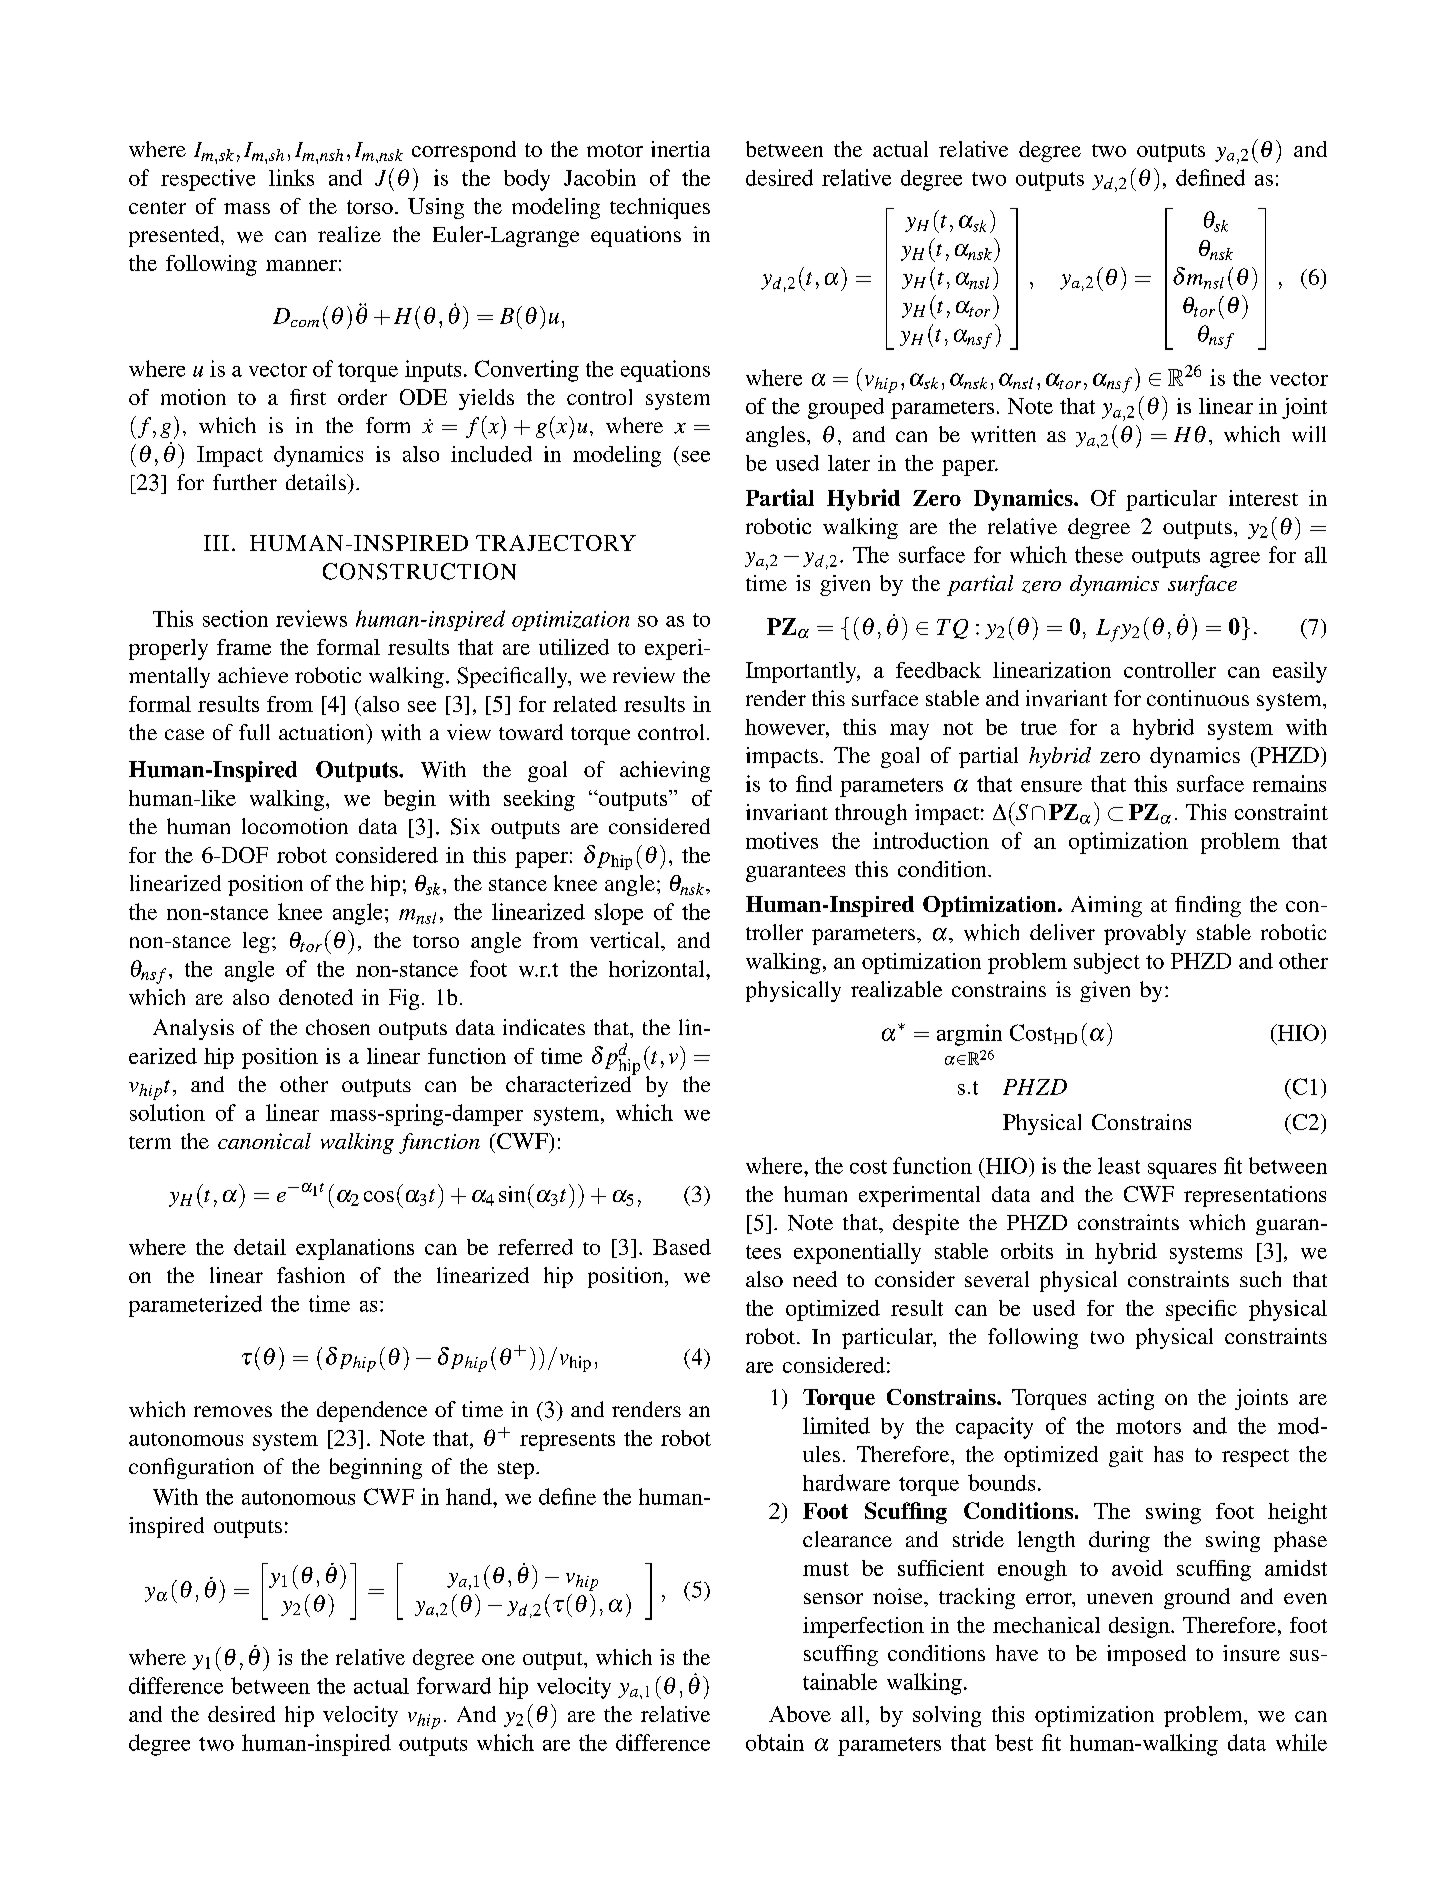 The height and width of the page is (1885, 1456). Describe the element at coordinates (454, 1685) in the page. I see `forward` at that location.
